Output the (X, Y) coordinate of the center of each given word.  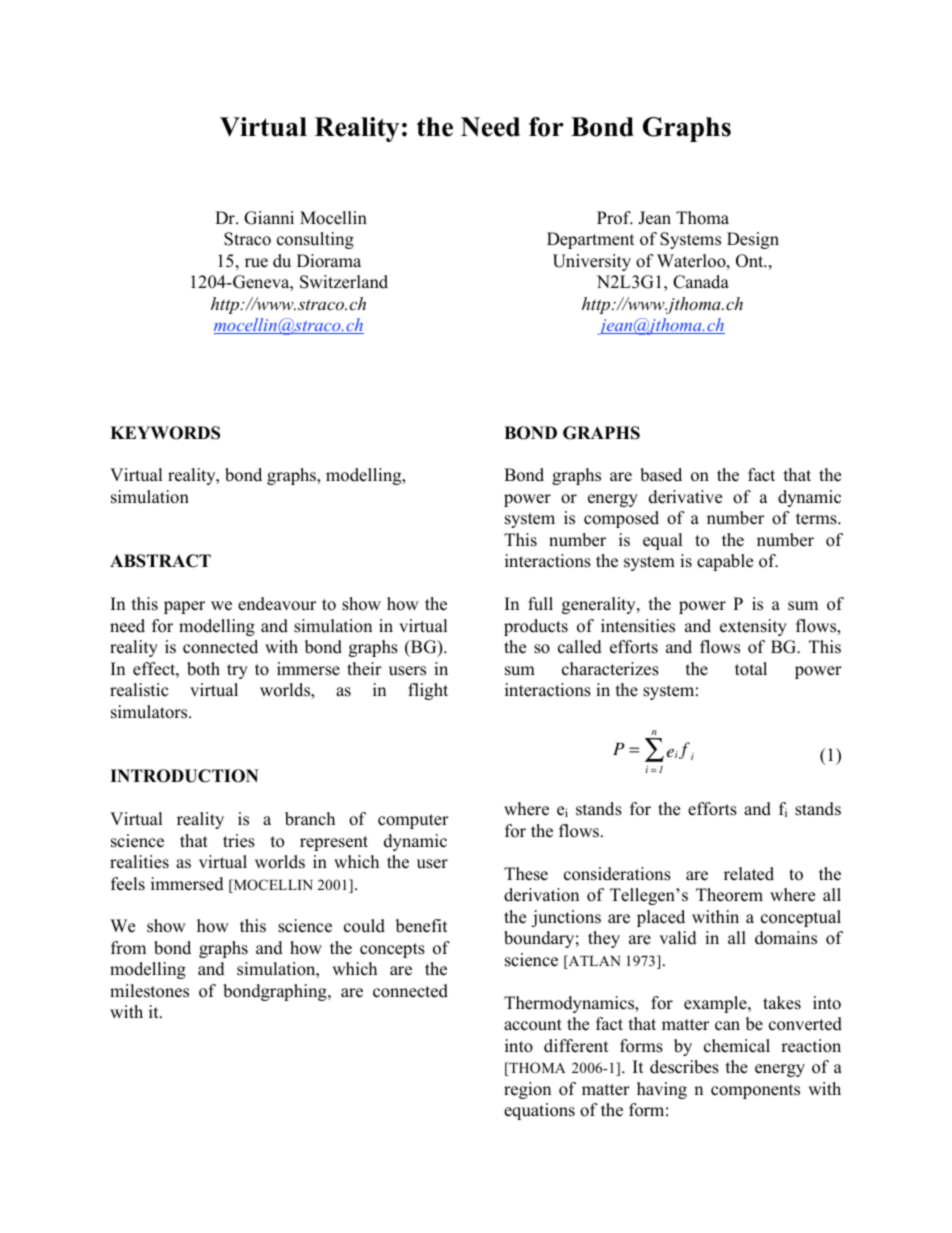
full (540, 604)
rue (256, 263)
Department (591, 240)
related (749, 874)
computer (413, 821)
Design (753, 240)
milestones (149, 991)
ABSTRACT (160, 561)
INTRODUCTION (184, 776)
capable (725, 562)
